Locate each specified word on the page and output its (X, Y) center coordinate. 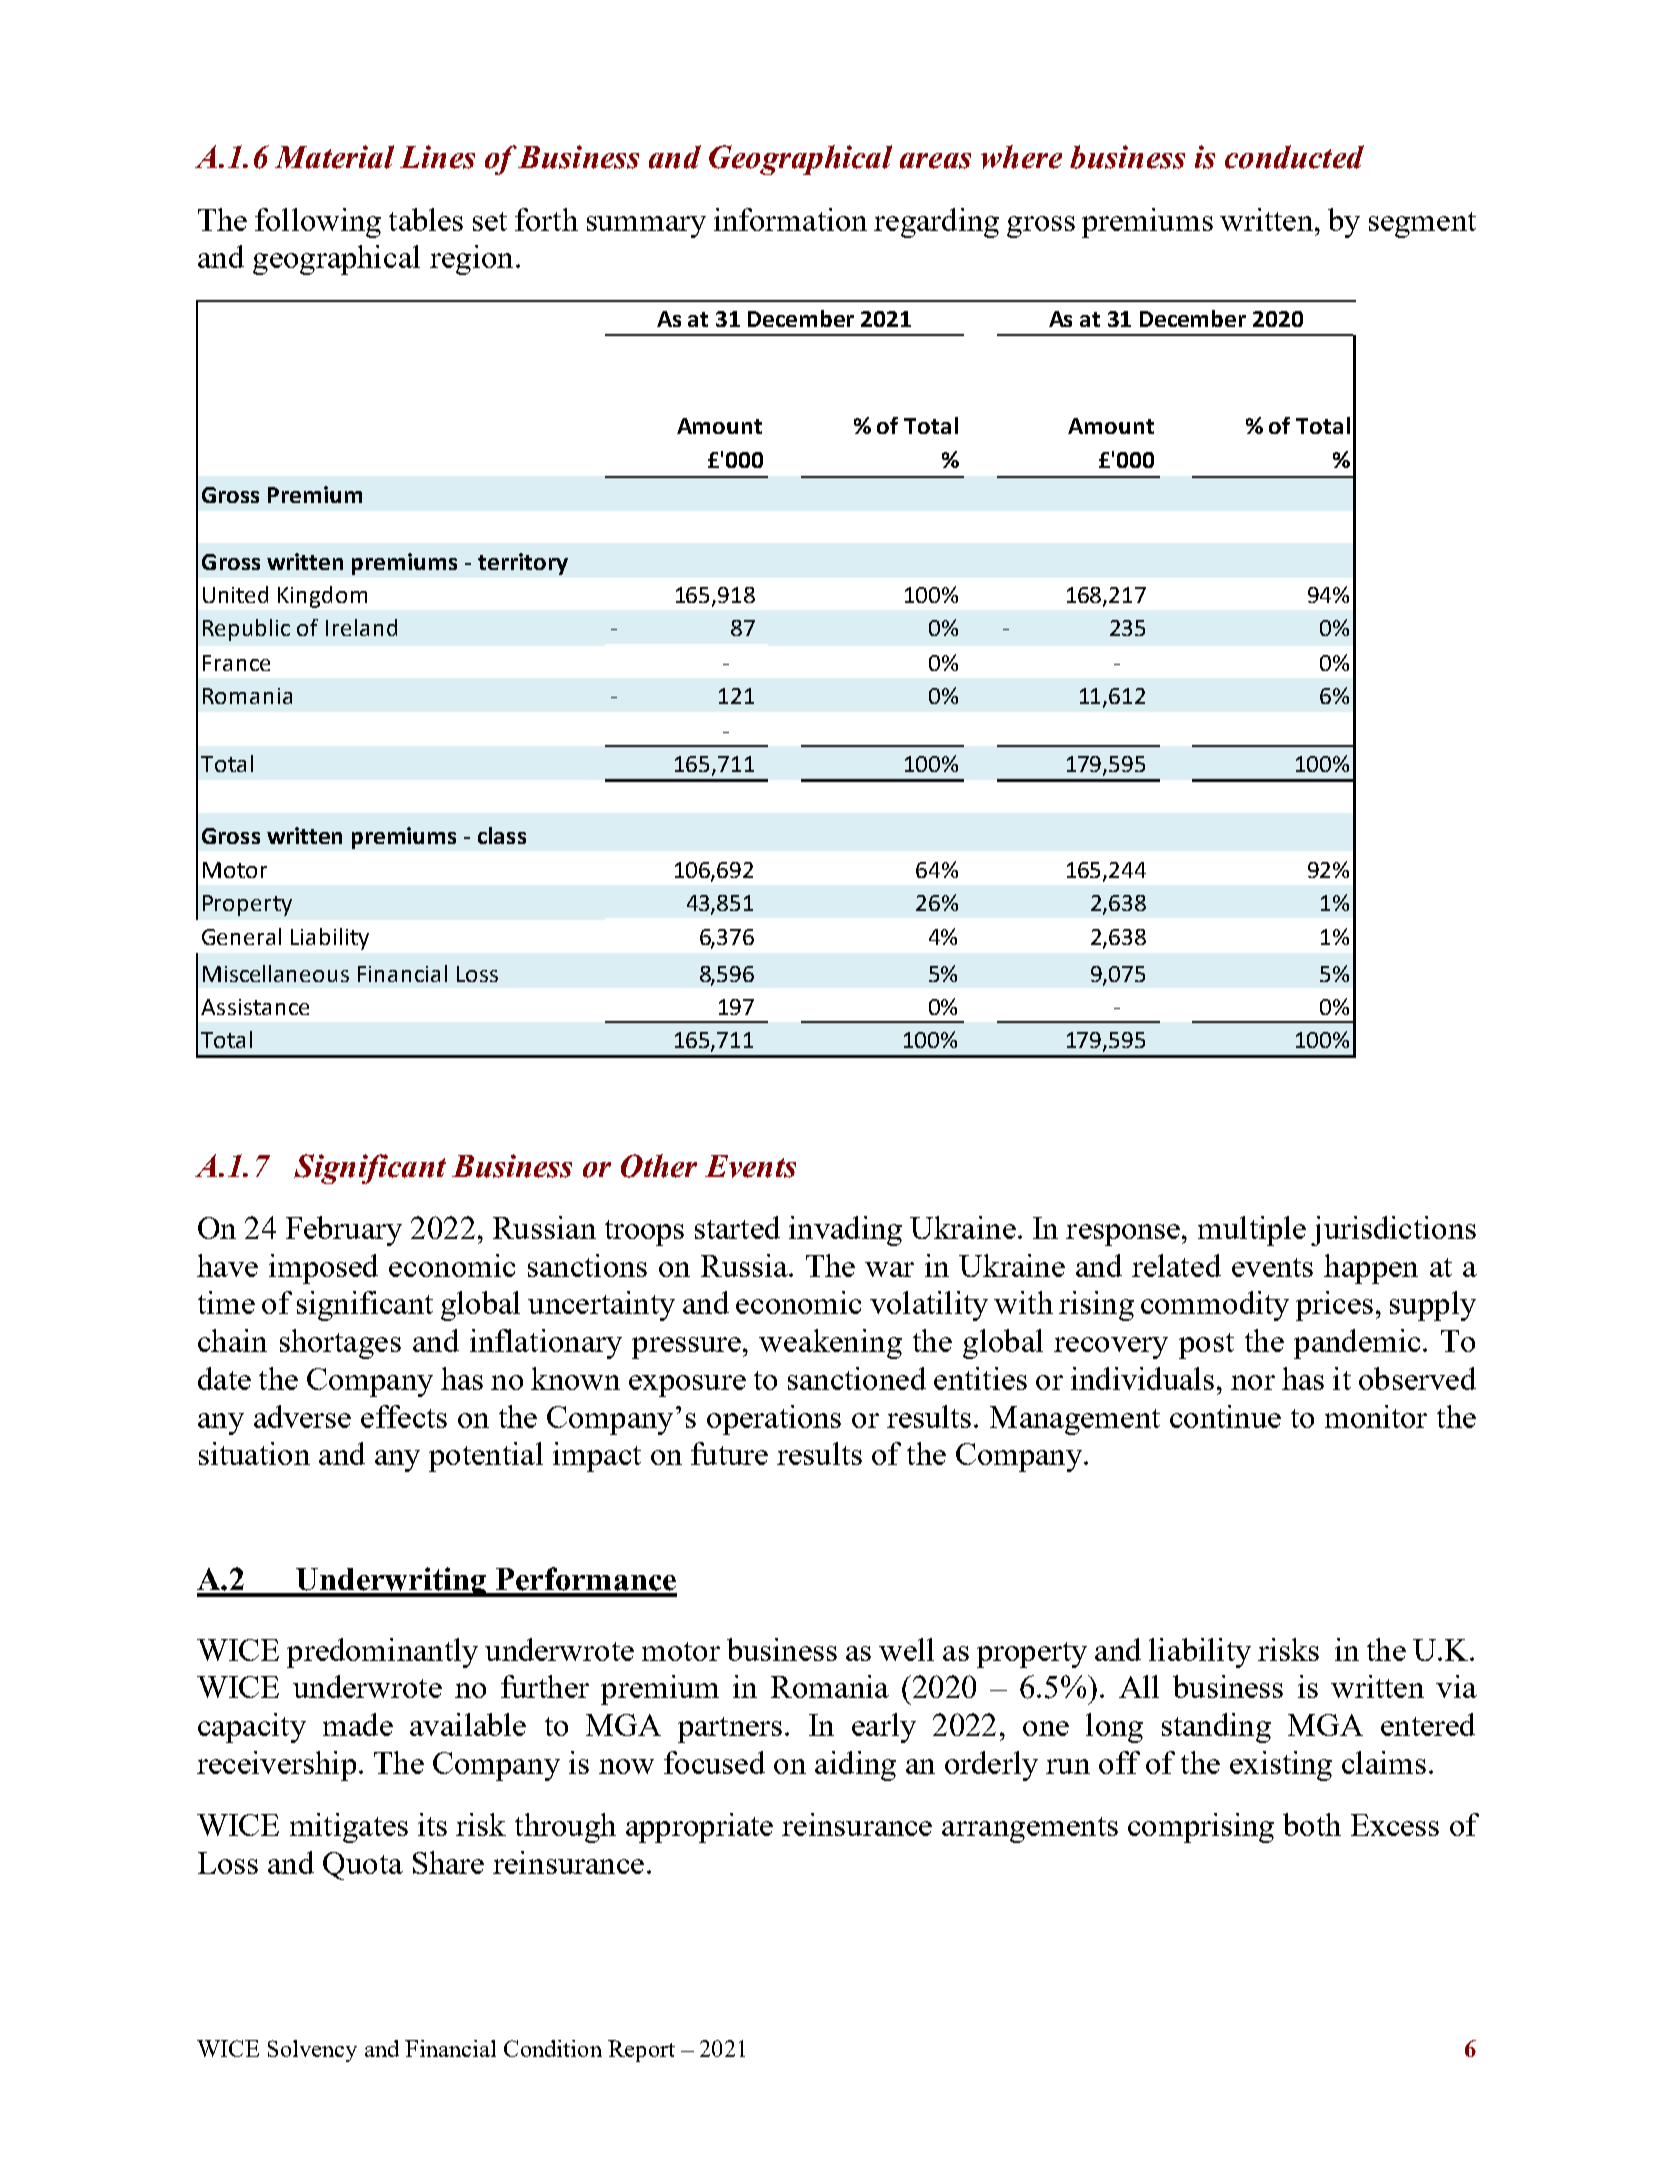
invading (845, 1231)
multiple (1252, 1231)
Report (641, 2051)
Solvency (312, 2051)
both (1312, 1824)
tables (426, 219)
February (344, 1231)
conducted (1294, 157)
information (790, 219)
